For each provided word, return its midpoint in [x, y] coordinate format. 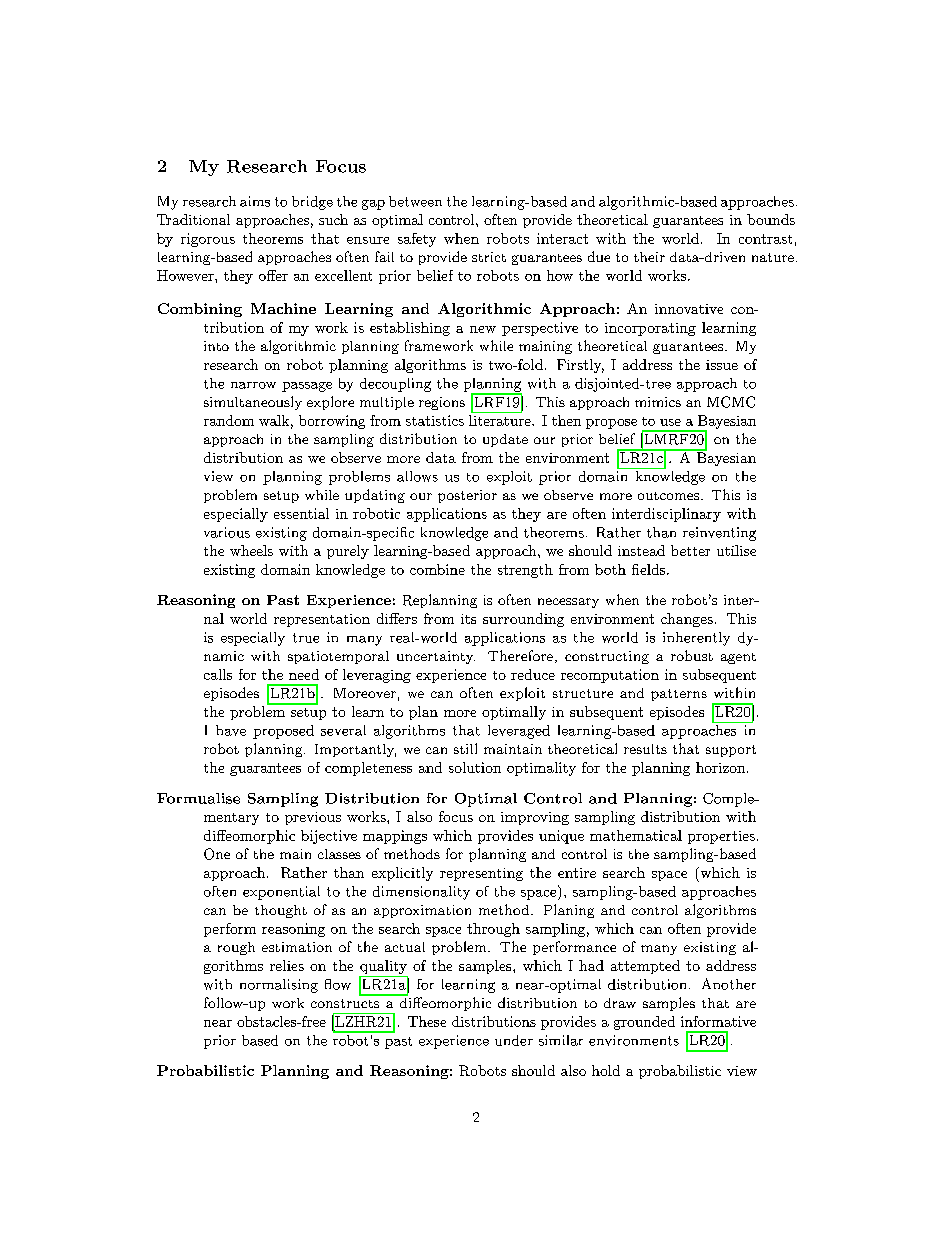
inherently [696, 639]
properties [721, 837]
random [229, 420]
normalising [279, 986]
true [306, 638]
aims [255, 201]
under [514, 1040]
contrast [765, 239]
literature [501, 419]
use [670, 422]
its [468, 619]
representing [481, 874]
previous [313, 818]
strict [489, 257]
